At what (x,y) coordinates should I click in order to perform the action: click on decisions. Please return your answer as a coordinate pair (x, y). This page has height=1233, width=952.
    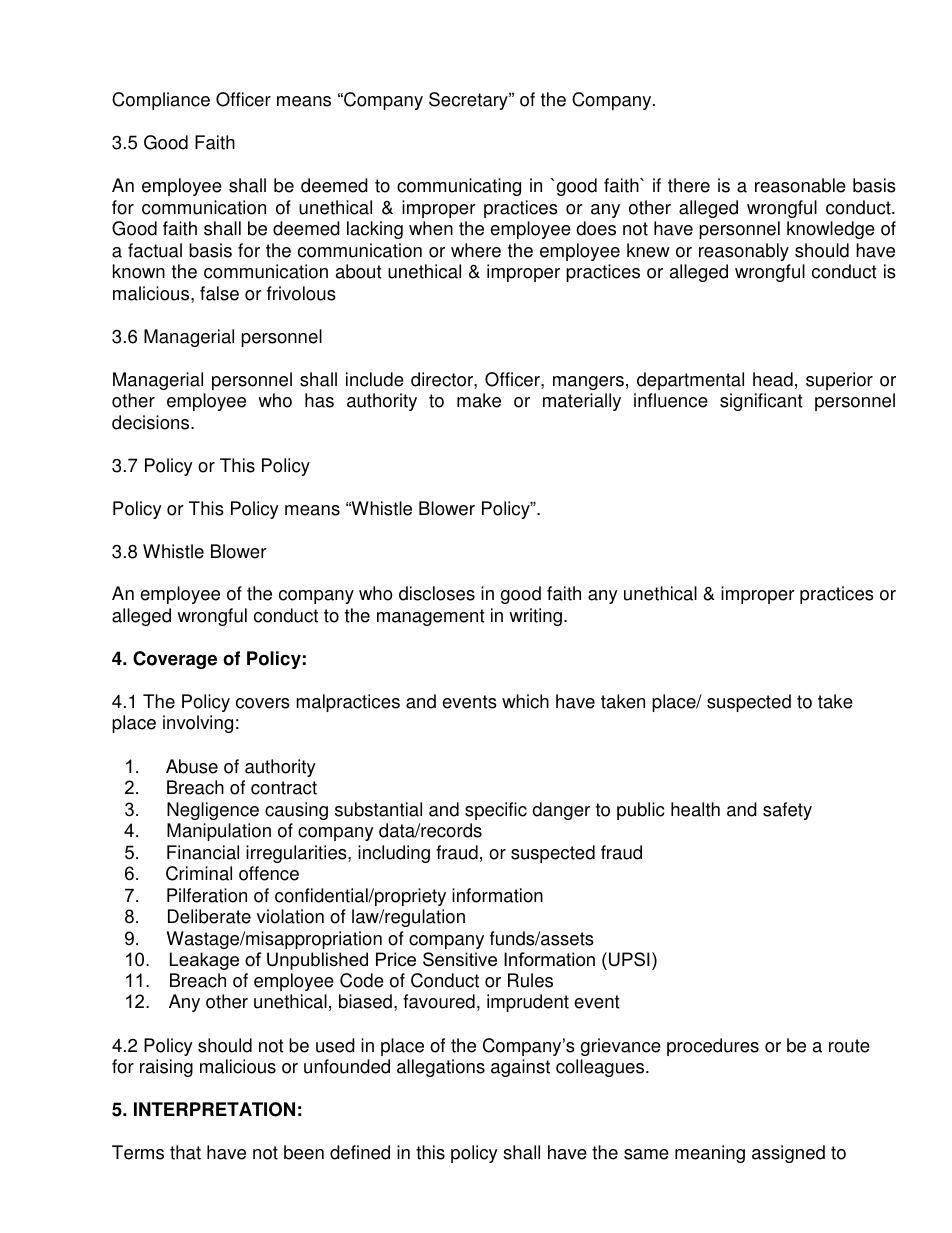
    Looking at the image, I should click on (152, 422).
